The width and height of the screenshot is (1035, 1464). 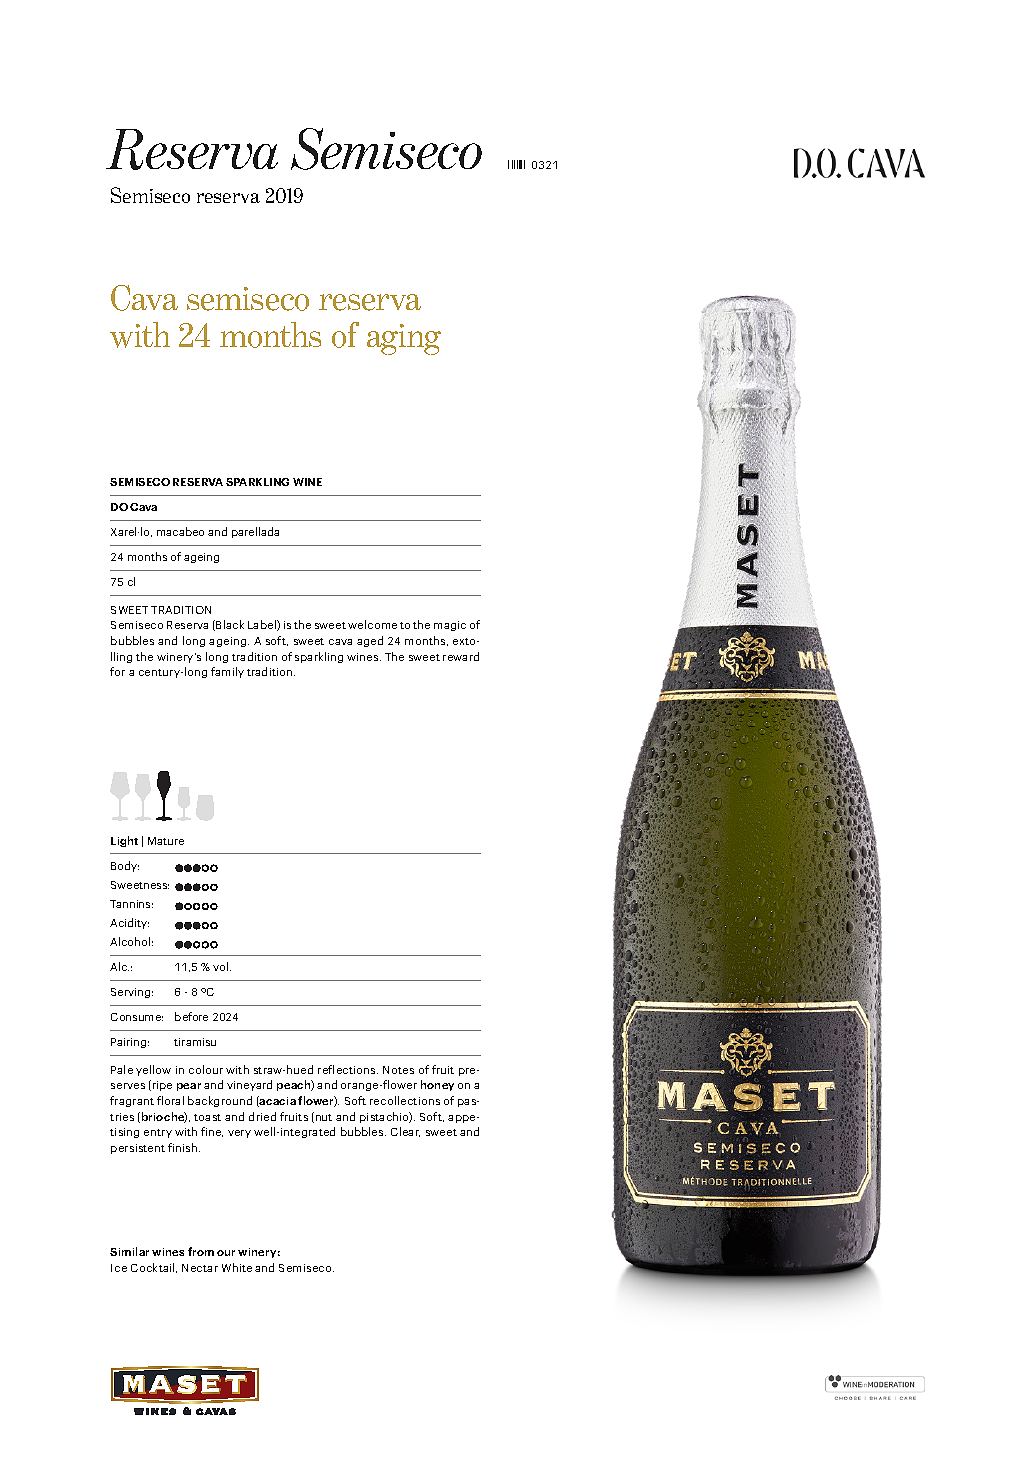 What do you see at coordinates (404, 339) in the screenshot?
I see `aging` at bounding box center [404, 339].
